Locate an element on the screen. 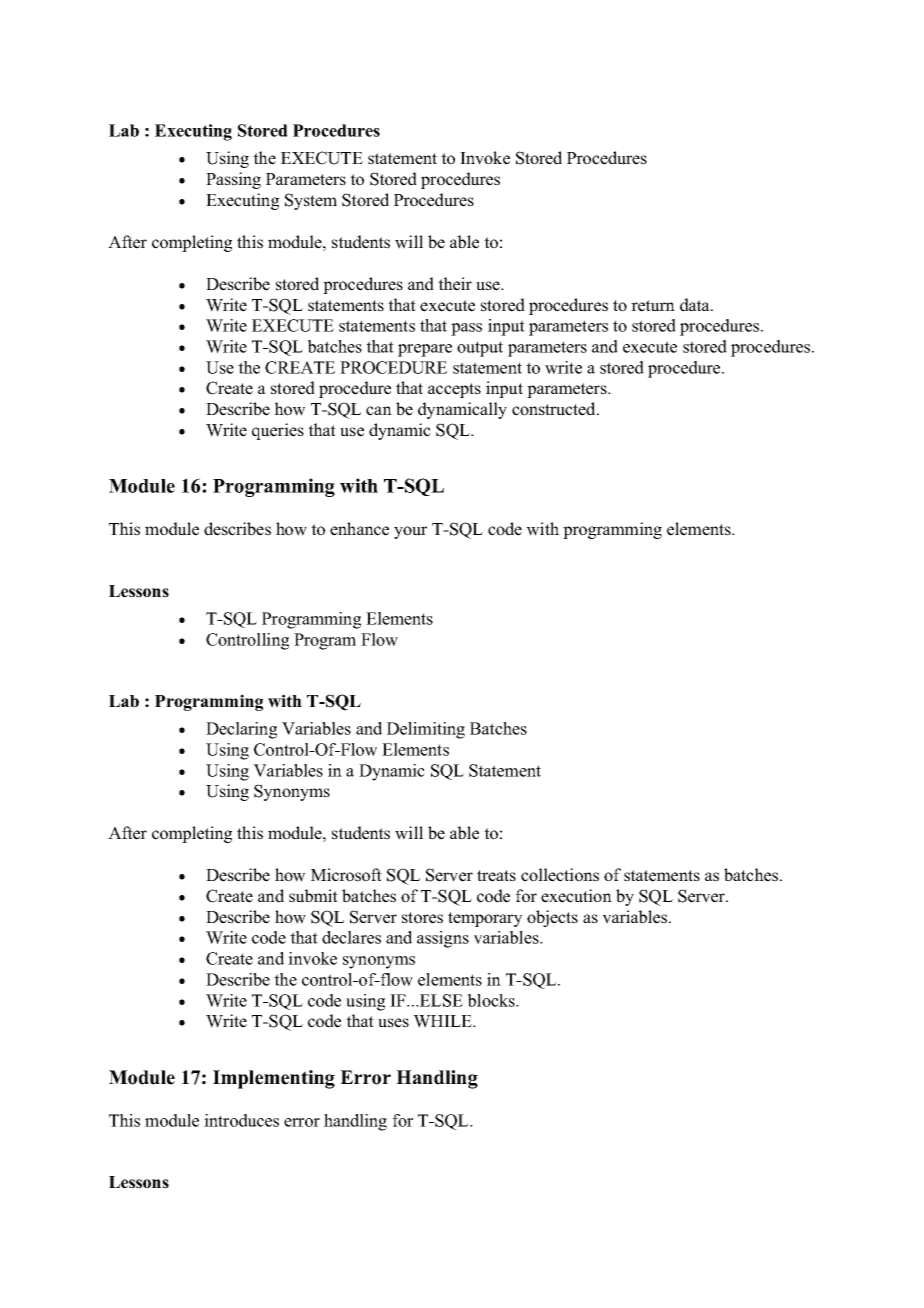 This screenshot has width=924, height=1308. return is located at coordinates (653, 306).
